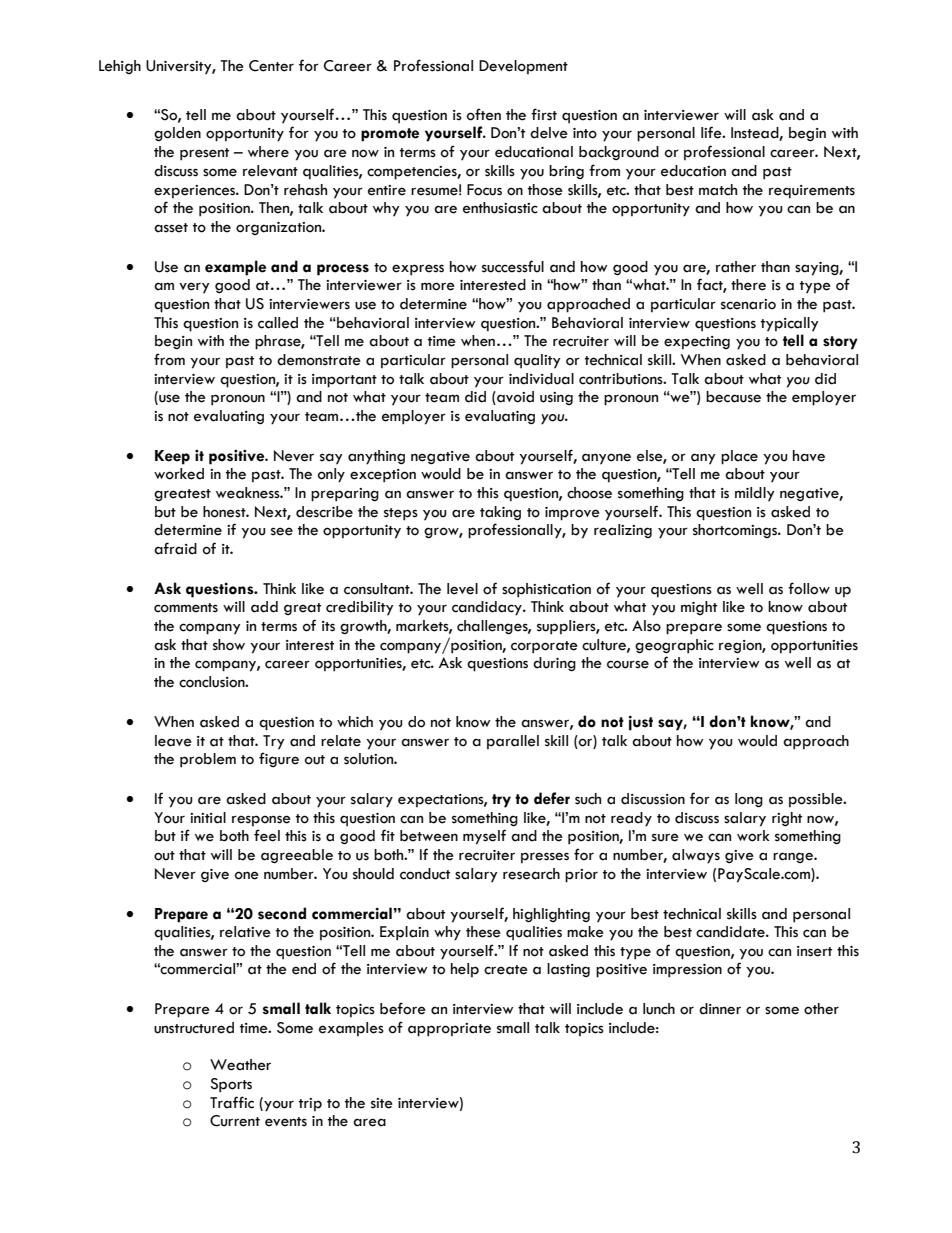 This image has height=1233, width=952. What do you see at coordinates (720, 1009) in the image?
I see `dinner` at bounding box center [720, 1009].
